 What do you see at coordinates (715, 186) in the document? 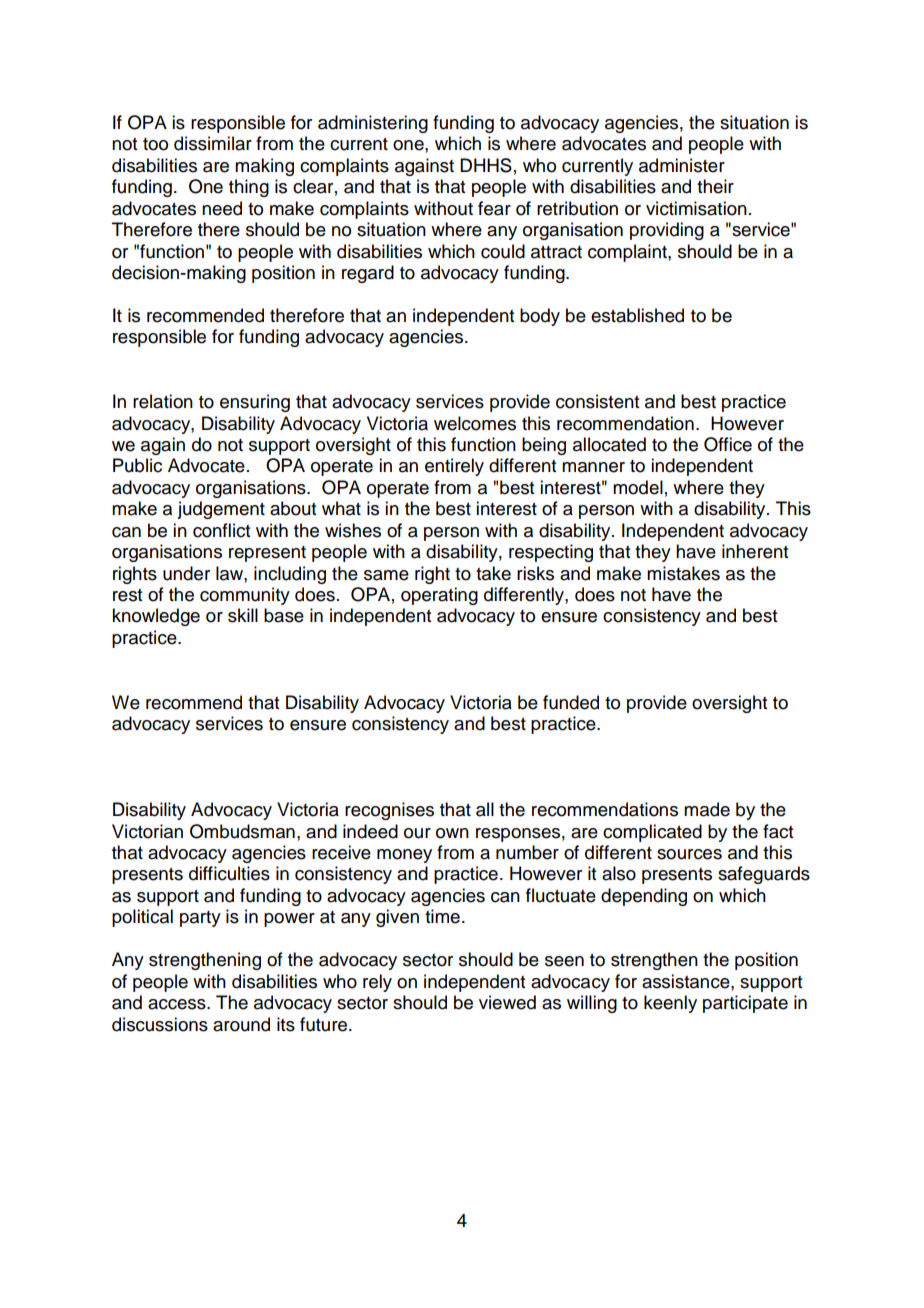
I see `their` at bounding box center [715, 186].
